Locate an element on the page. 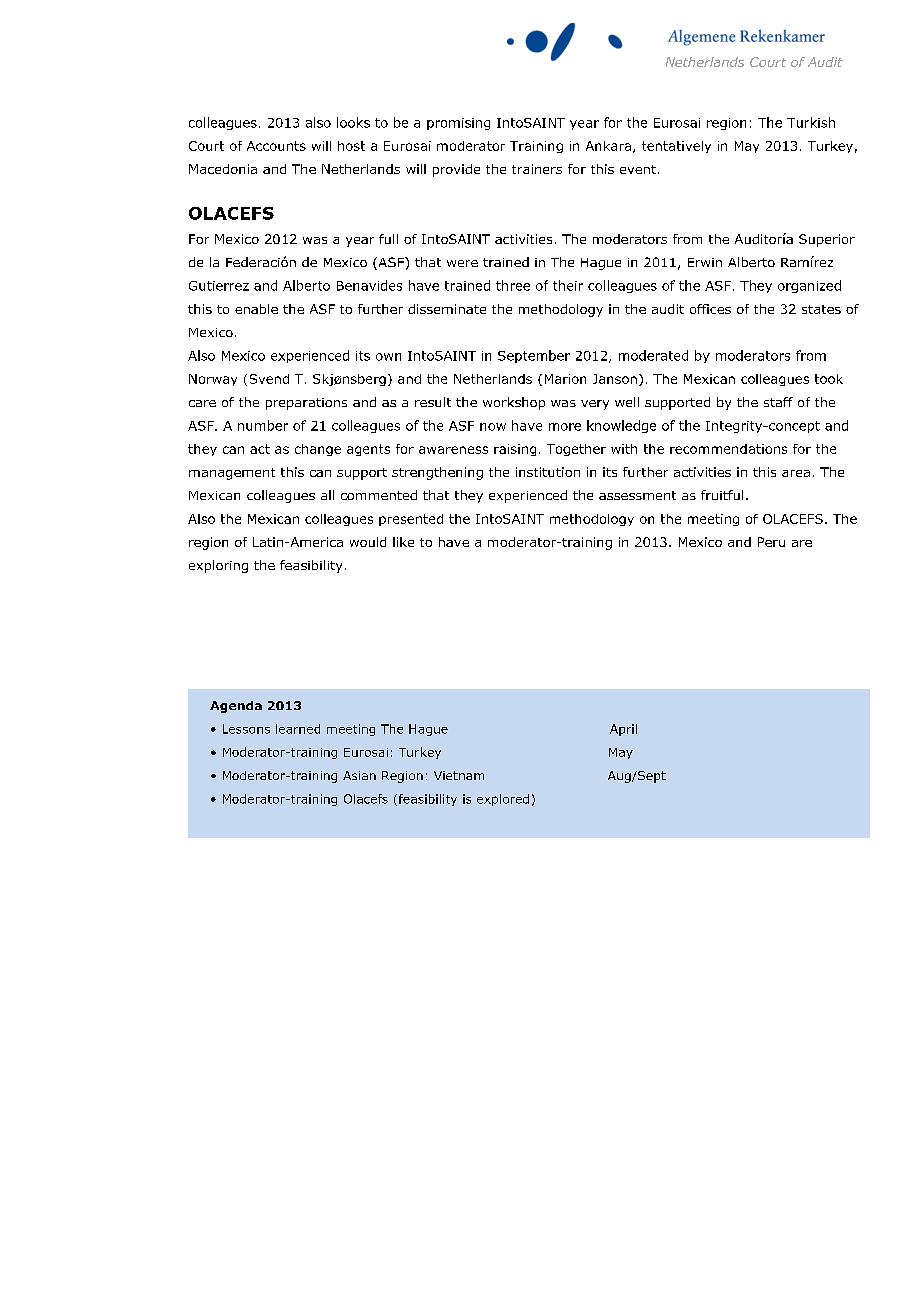 The image size is (924, 1308). recommendations is located at coordinates (728, 449).
